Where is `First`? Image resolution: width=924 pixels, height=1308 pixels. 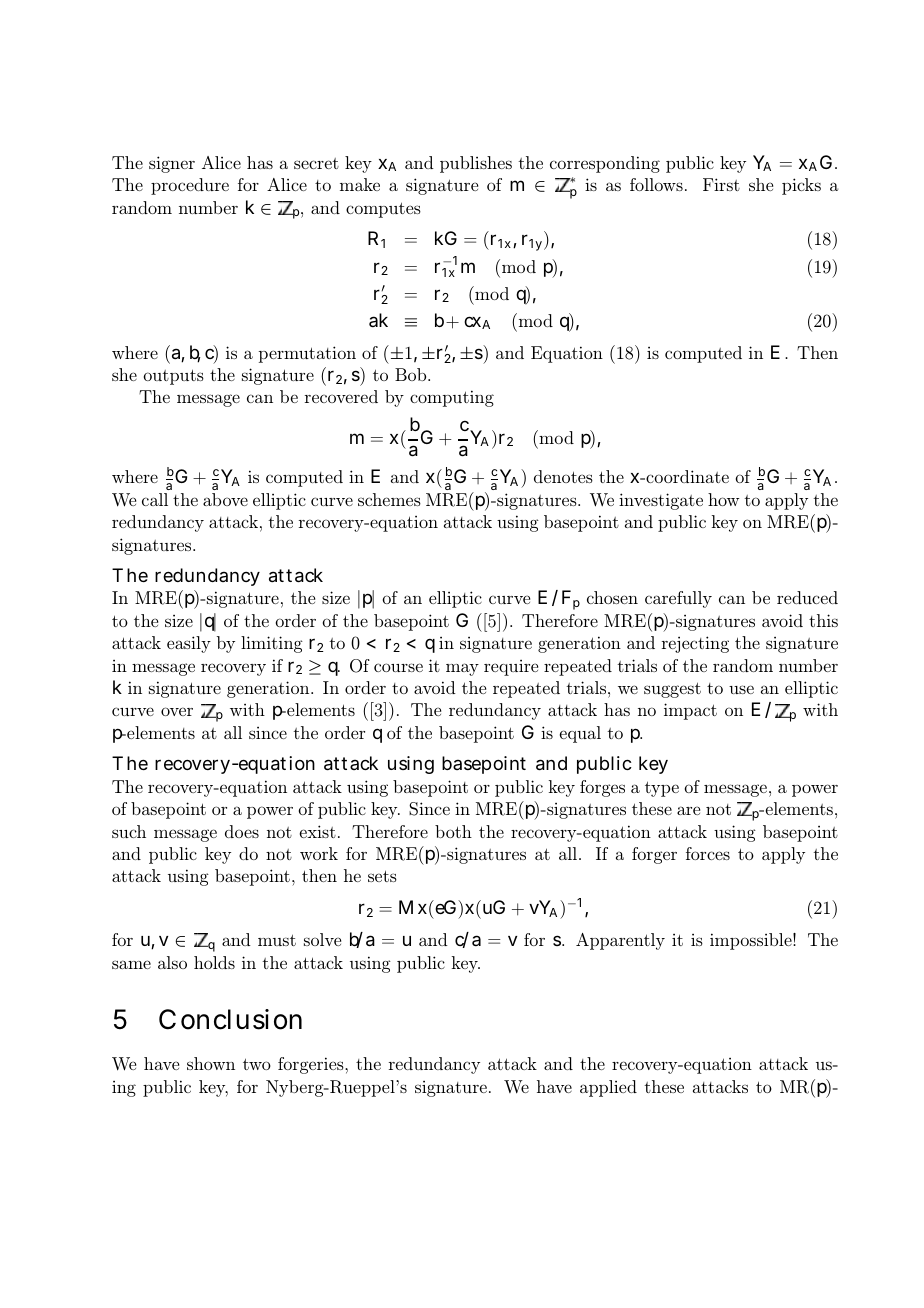 First is located at coordinates (721, 184).
